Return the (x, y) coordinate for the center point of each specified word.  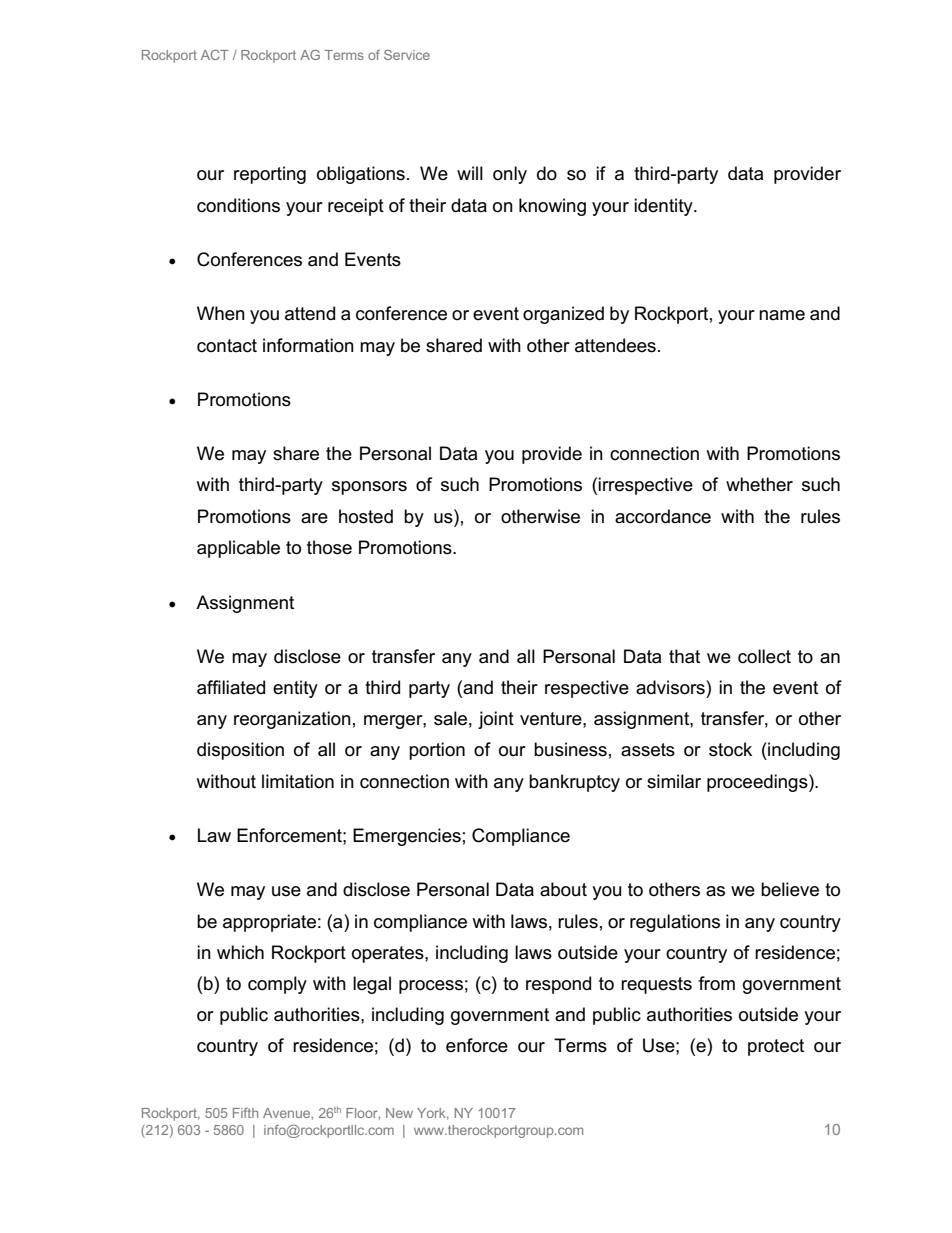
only (510, 175)
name (782, 315)
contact (227, 346)
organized (563, 315)
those (329, 547)
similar (674, 781)
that (684, 656)
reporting (270, 175)
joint (496, 720)
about (563, 889)
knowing (552, 207)
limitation (298, 781)
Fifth (245, 1113)
